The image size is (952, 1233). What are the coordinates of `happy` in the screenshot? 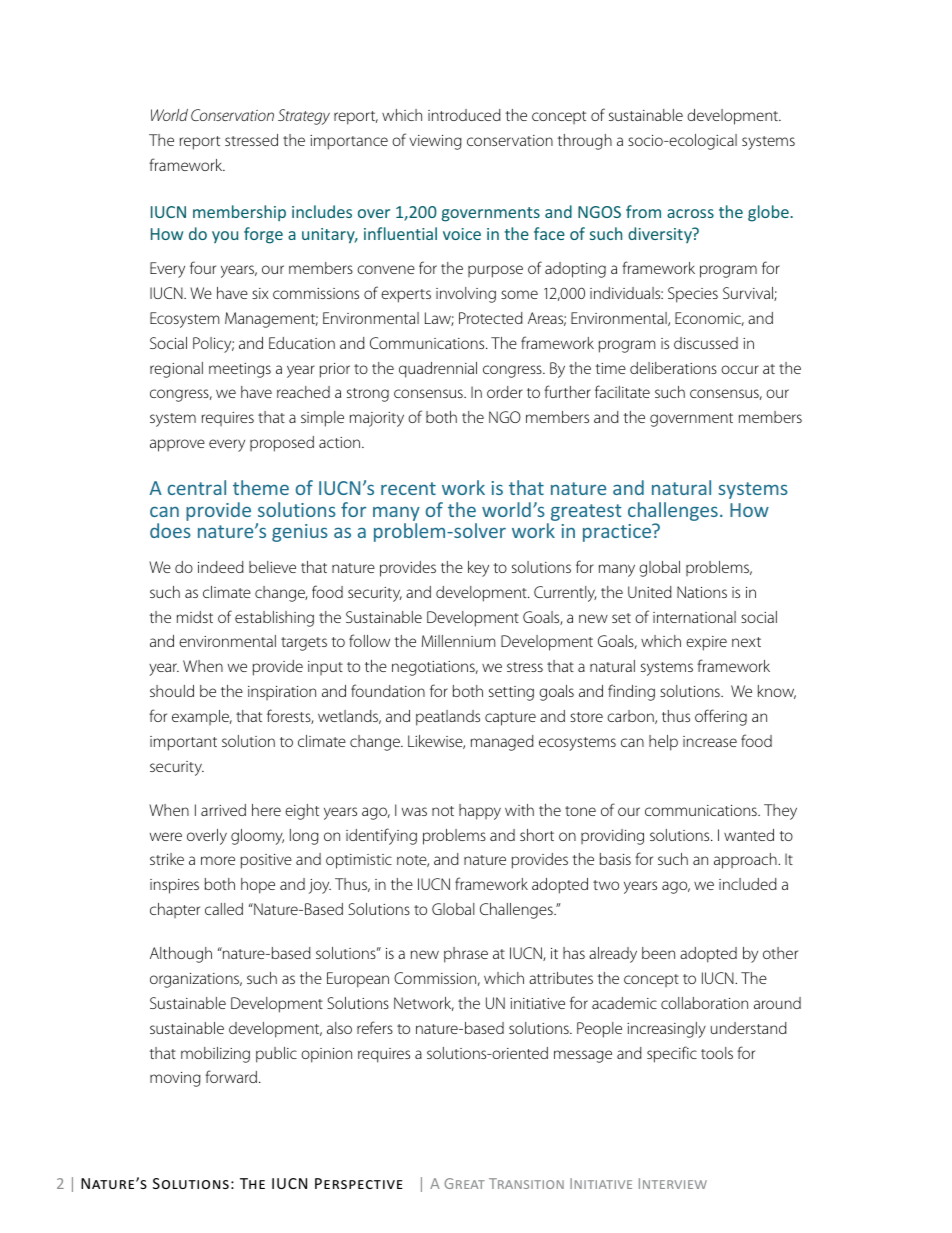 It's located at (480, 812).
